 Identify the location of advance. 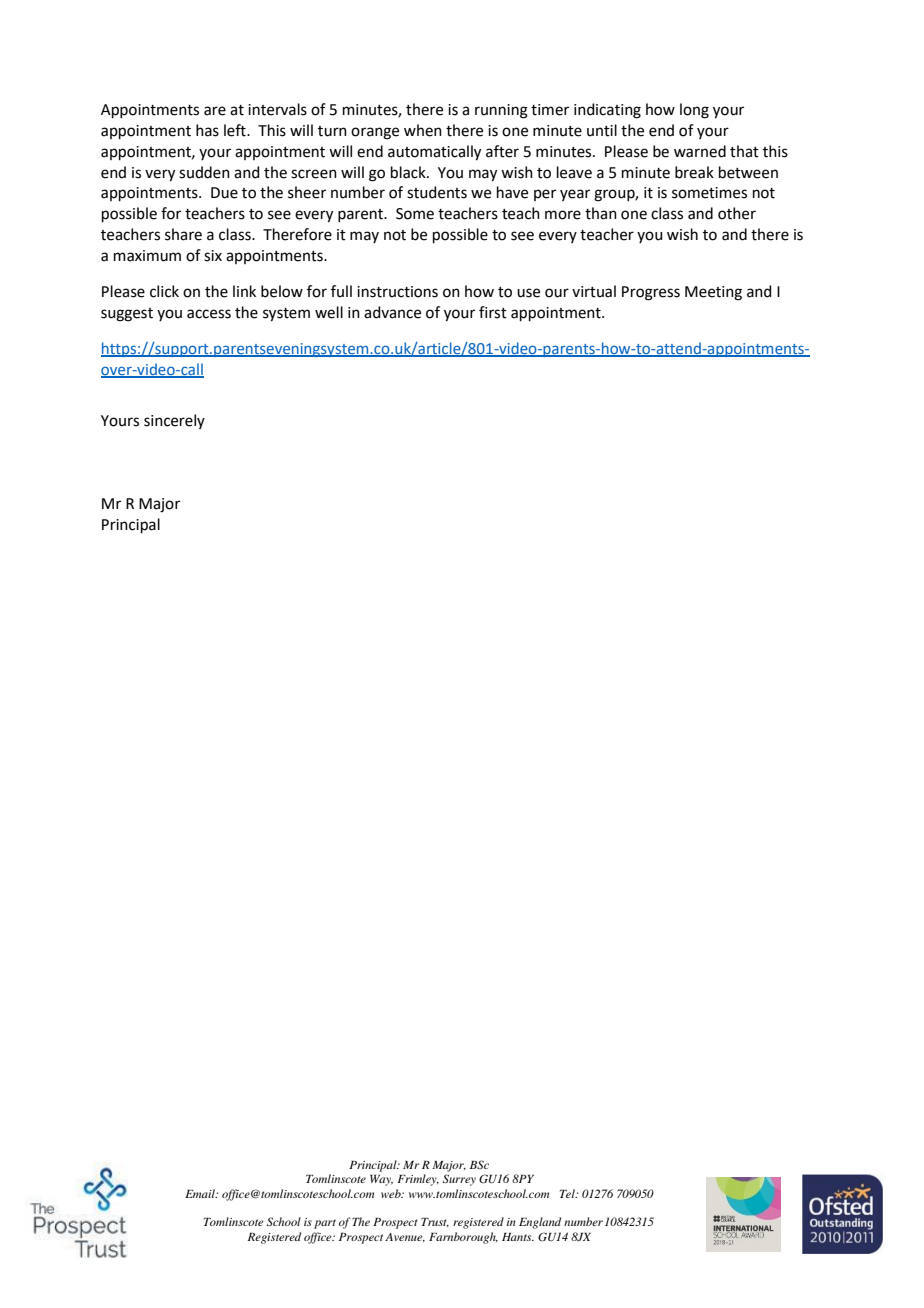
(392, 312).
